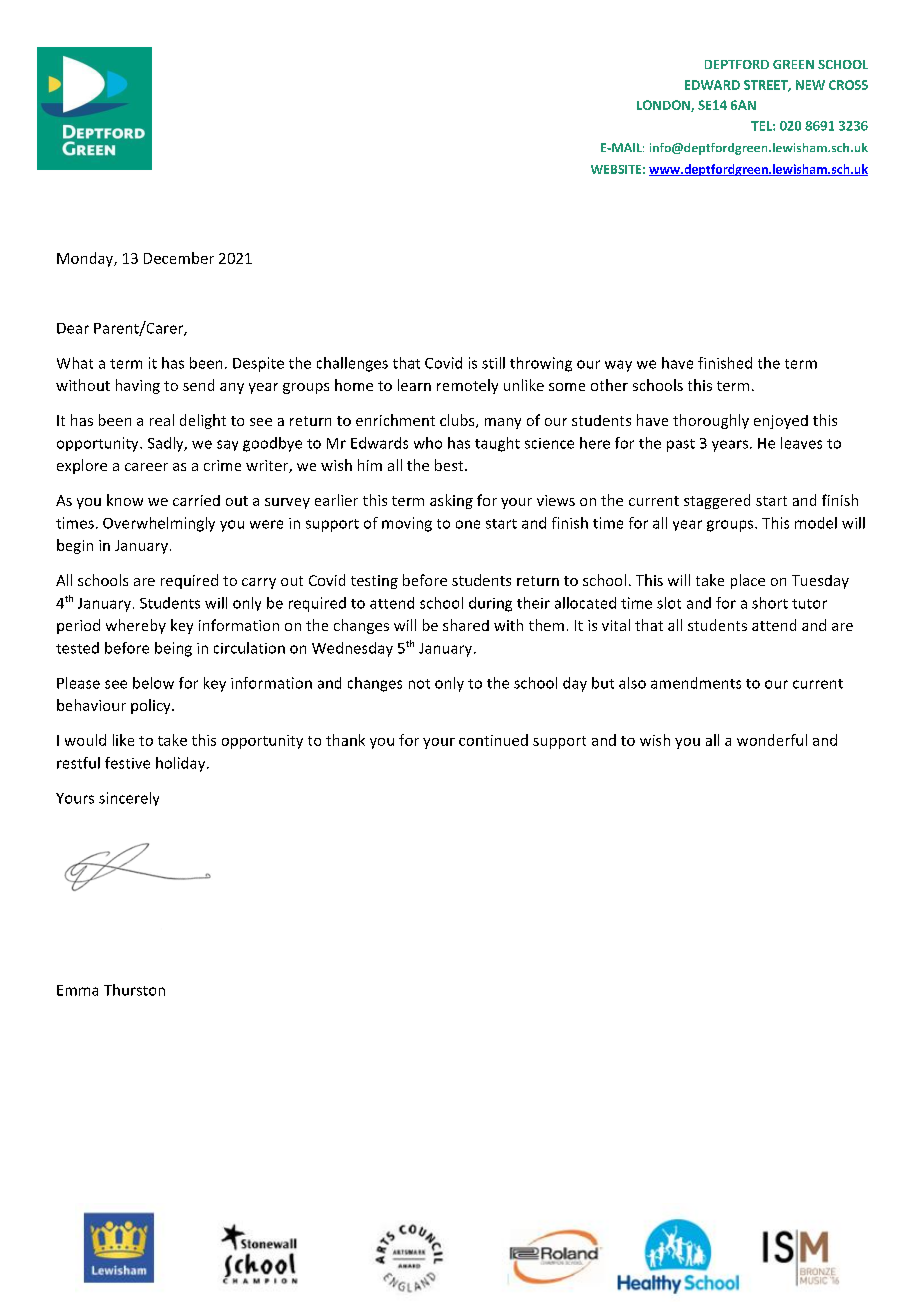 This document has height=1308, width=924. I want to click on remotely, so click(467, 386).
